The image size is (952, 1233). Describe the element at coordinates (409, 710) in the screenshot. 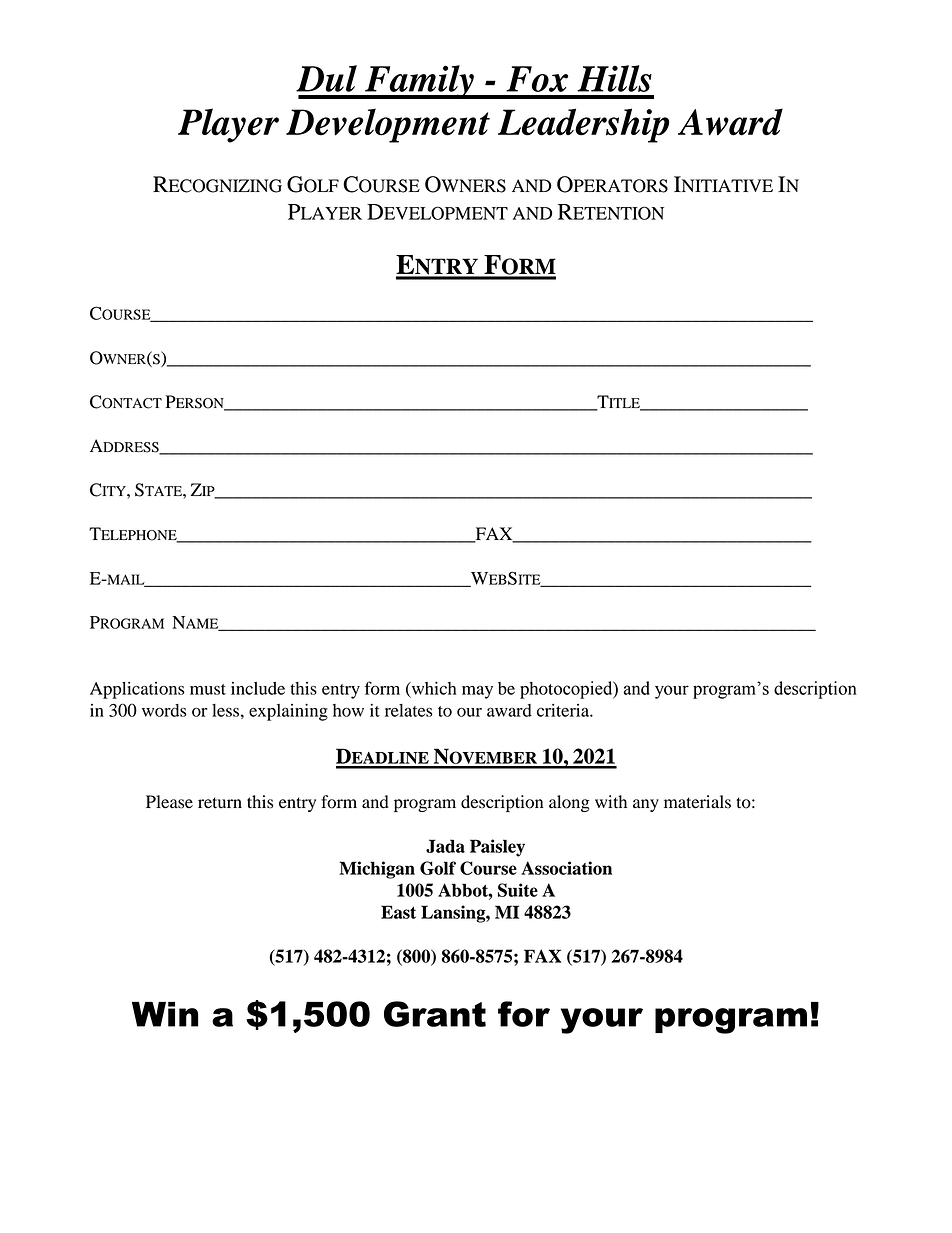

I see `relates` at that location.
